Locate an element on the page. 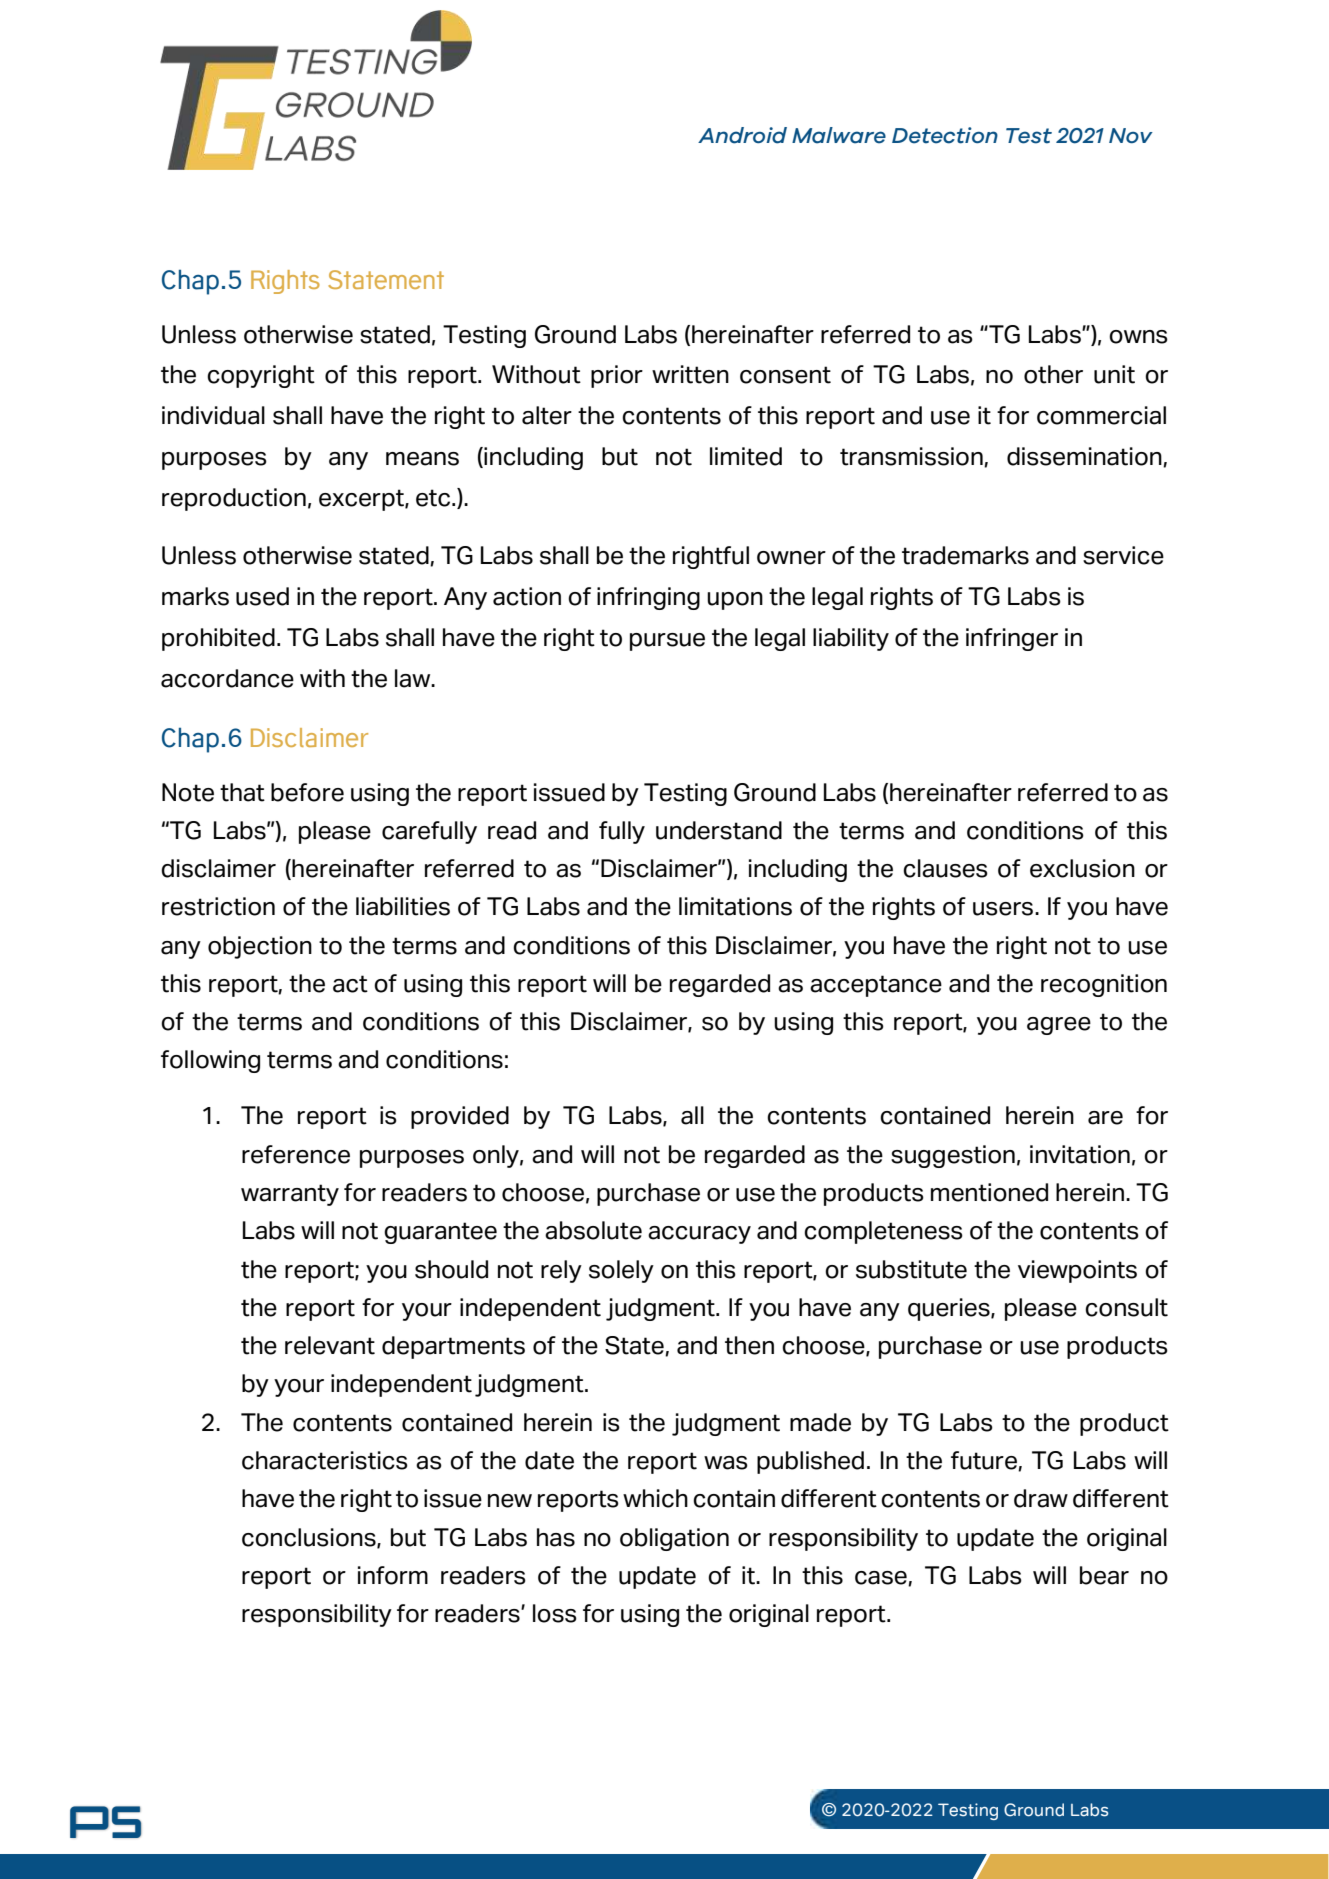 The width and height of the image is (1329, 1879). mentioned is located at coordinates (989, 1192).
